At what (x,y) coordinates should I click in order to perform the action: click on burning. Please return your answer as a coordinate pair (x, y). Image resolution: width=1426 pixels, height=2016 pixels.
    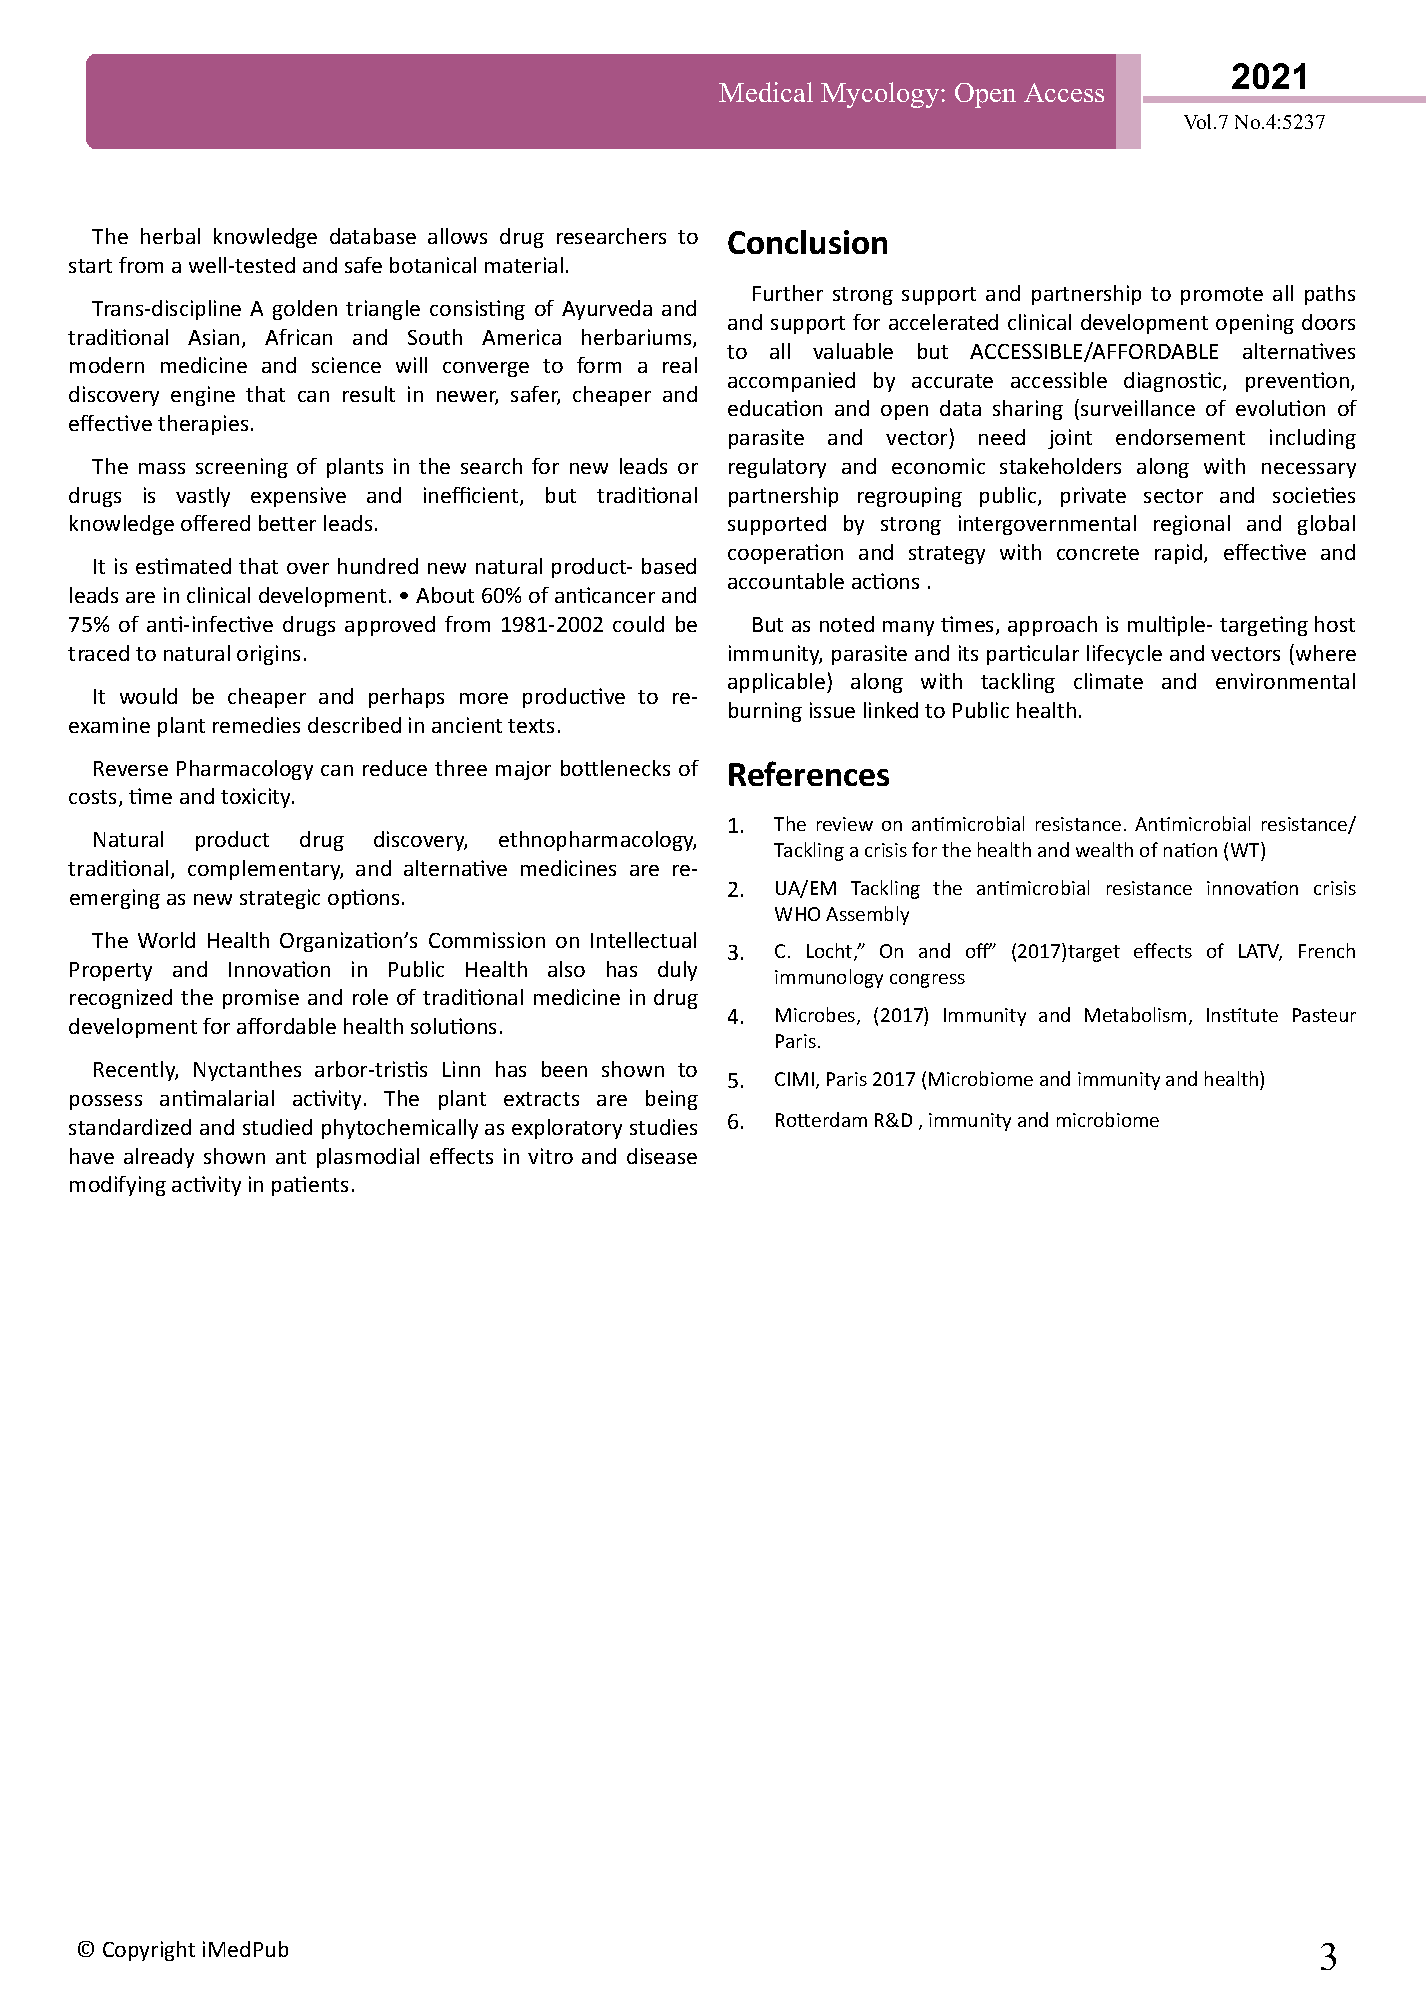
    Looking at the image, I should click on (765, 712).
